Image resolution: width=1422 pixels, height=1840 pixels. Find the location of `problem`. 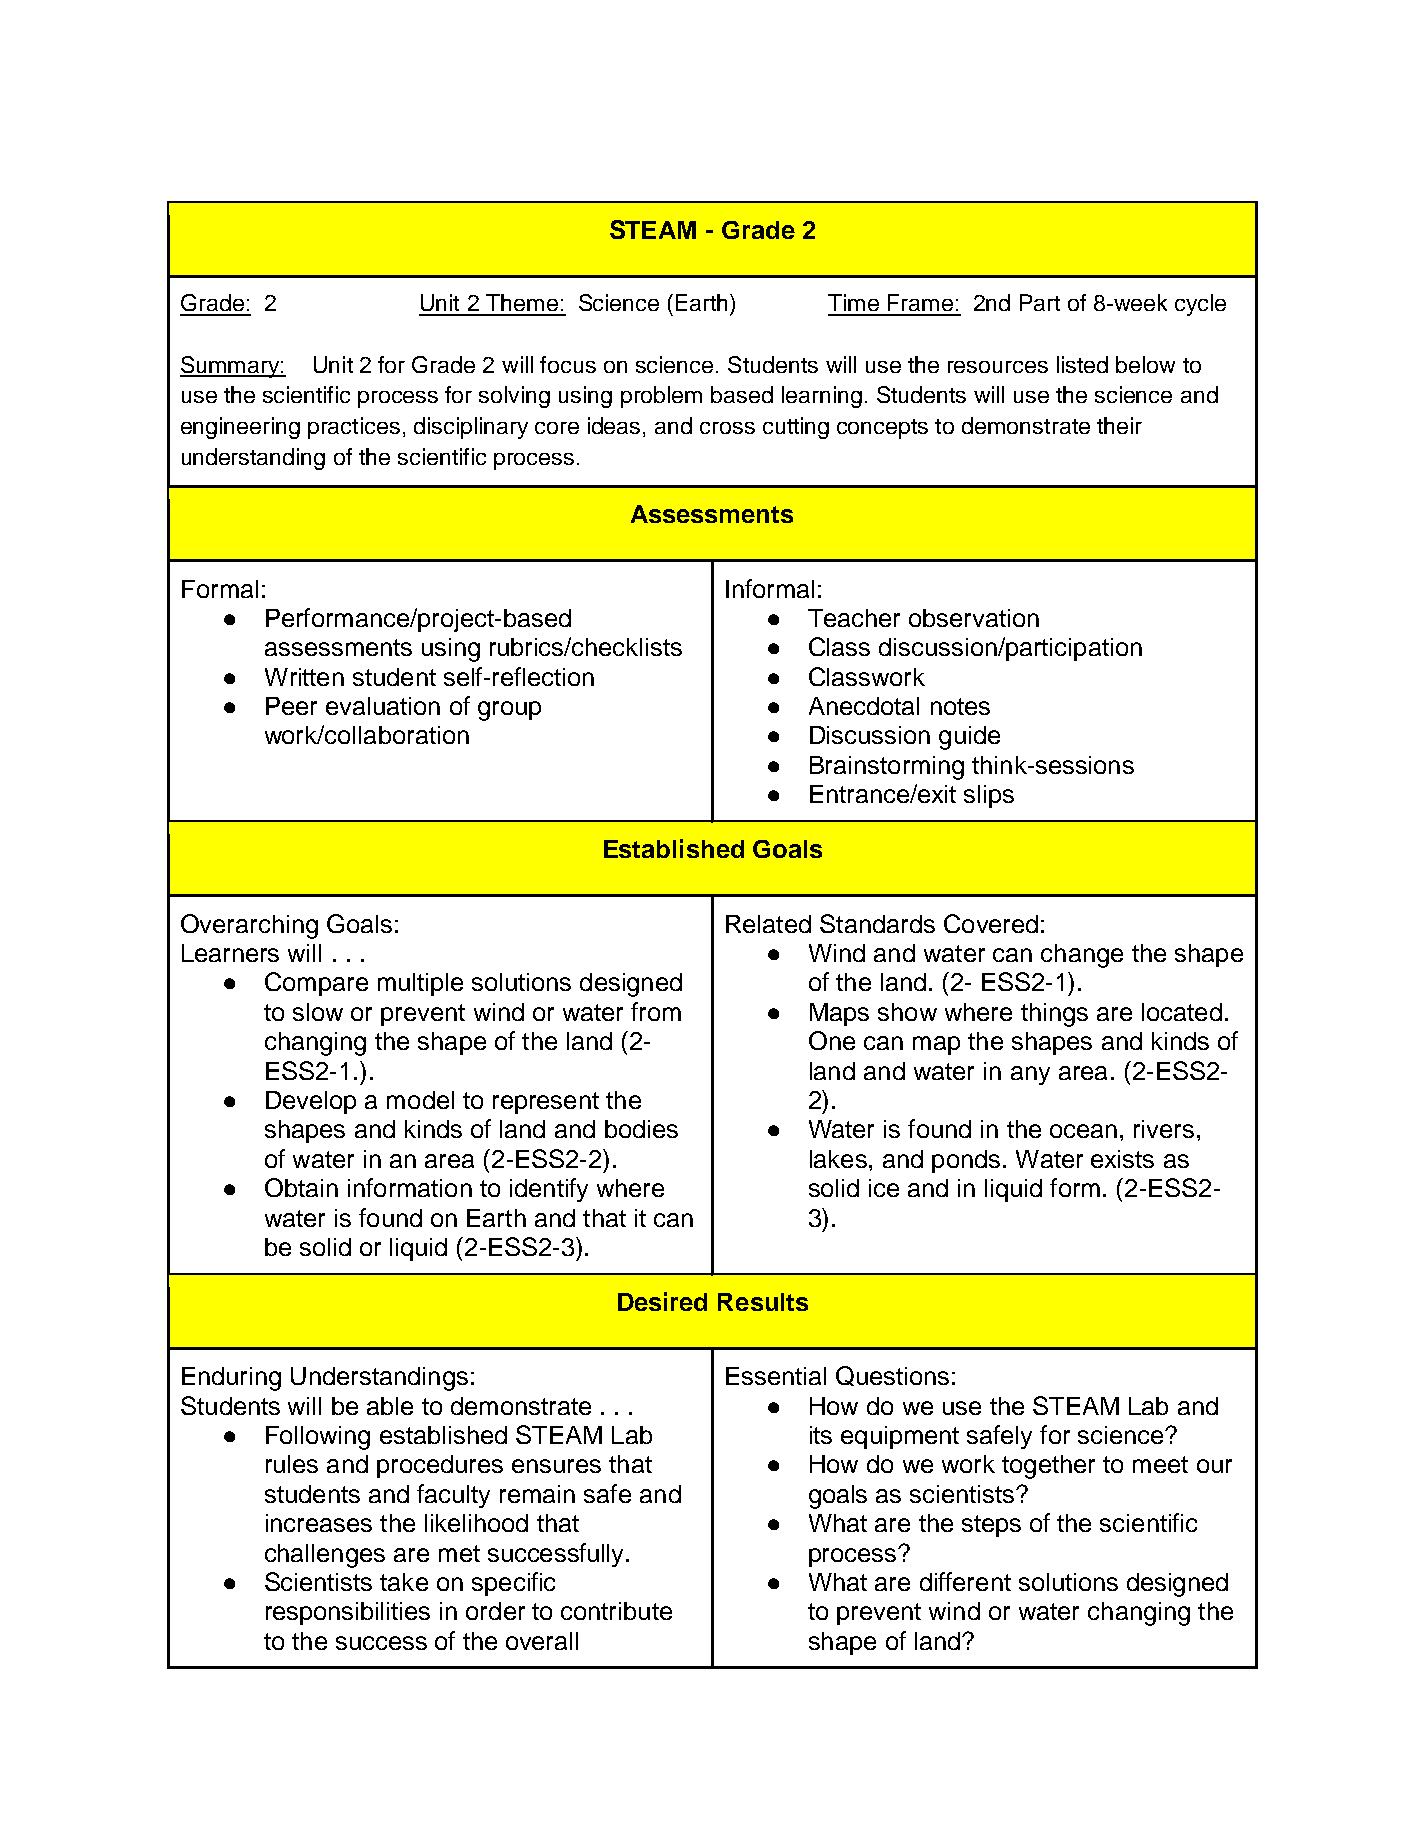

problem is located at coordinates (661, 397).
